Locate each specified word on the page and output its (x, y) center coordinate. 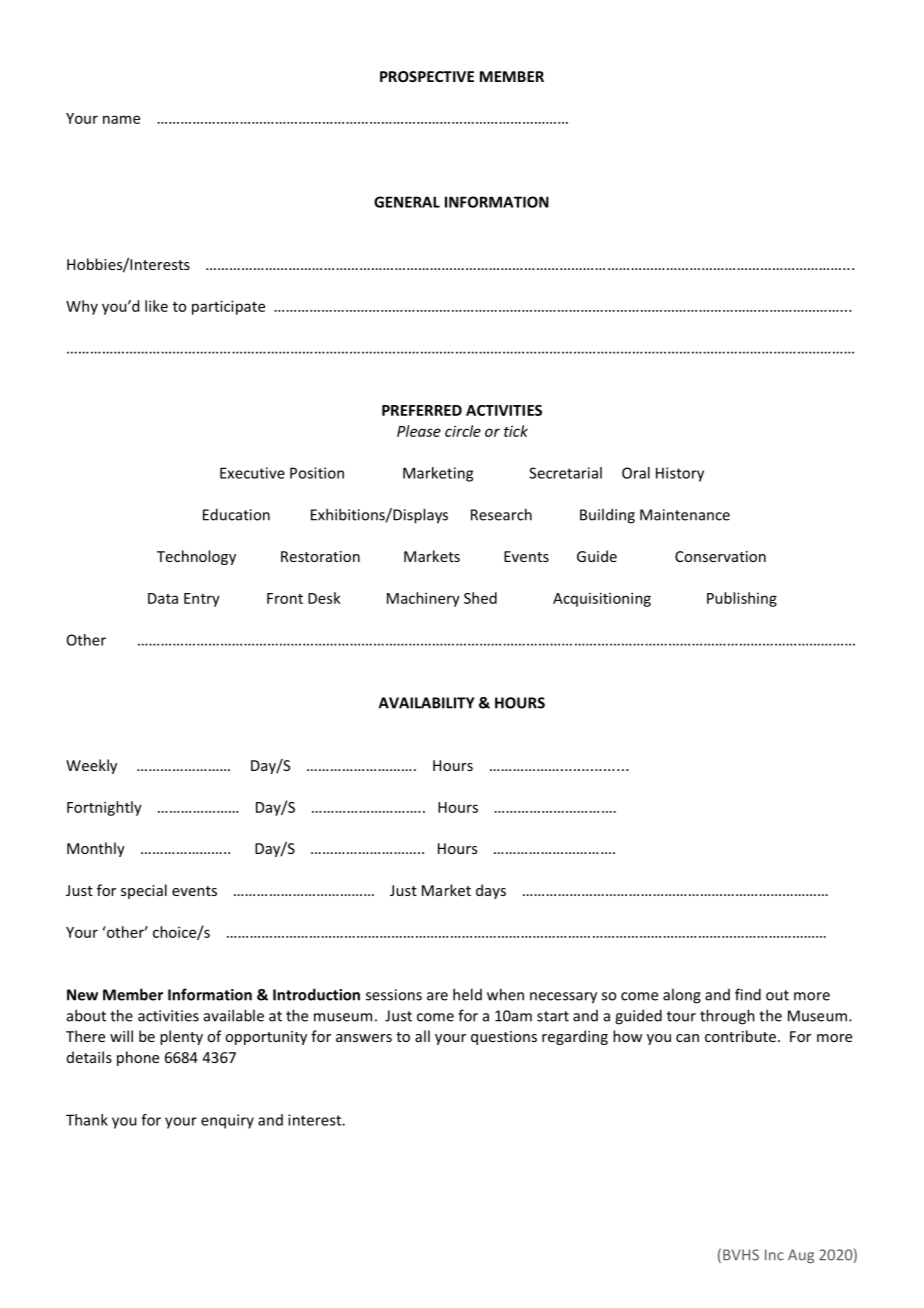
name (121, 119)
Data (163, 598)
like (156, 306)
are (437, 996)
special (144, 891)
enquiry (227, 1121)
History (680, 474)
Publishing (742, 599)
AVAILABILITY (426, 703)
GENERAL (407, 202)
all (422, 1036)
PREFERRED (422, 410)
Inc (774, 1255)
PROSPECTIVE (427, 76)
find (748, 994)
